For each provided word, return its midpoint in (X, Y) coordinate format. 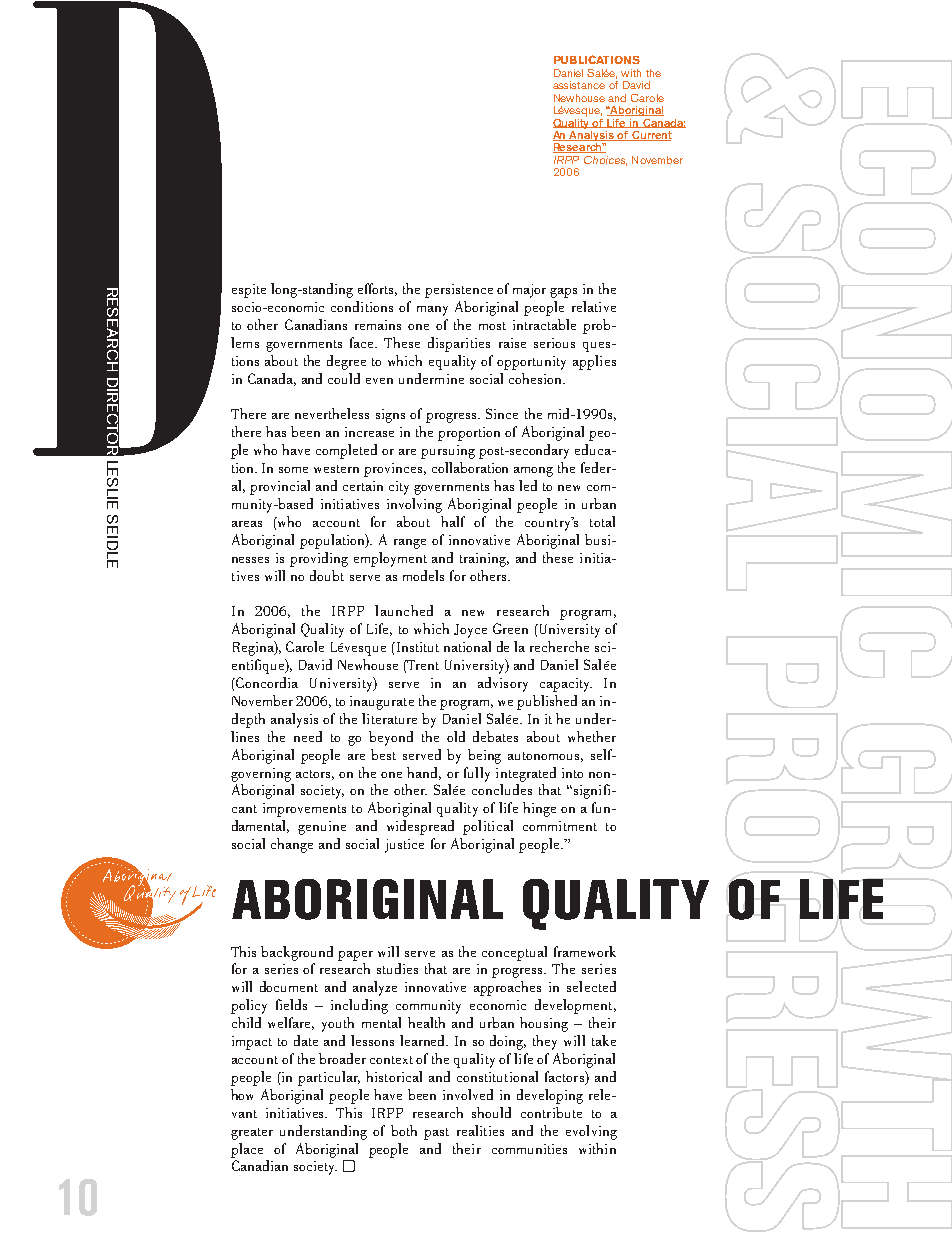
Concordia (266, 682)
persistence (459, 291)
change (292, 845)
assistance (579, 85)
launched (404, 610)
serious (554, 343)
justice (404, 846)
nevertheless (332, 413)
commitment (560, 826)
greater (252, 1134)
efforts (377, 289)
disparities (459, 344)
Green (510, 628)
